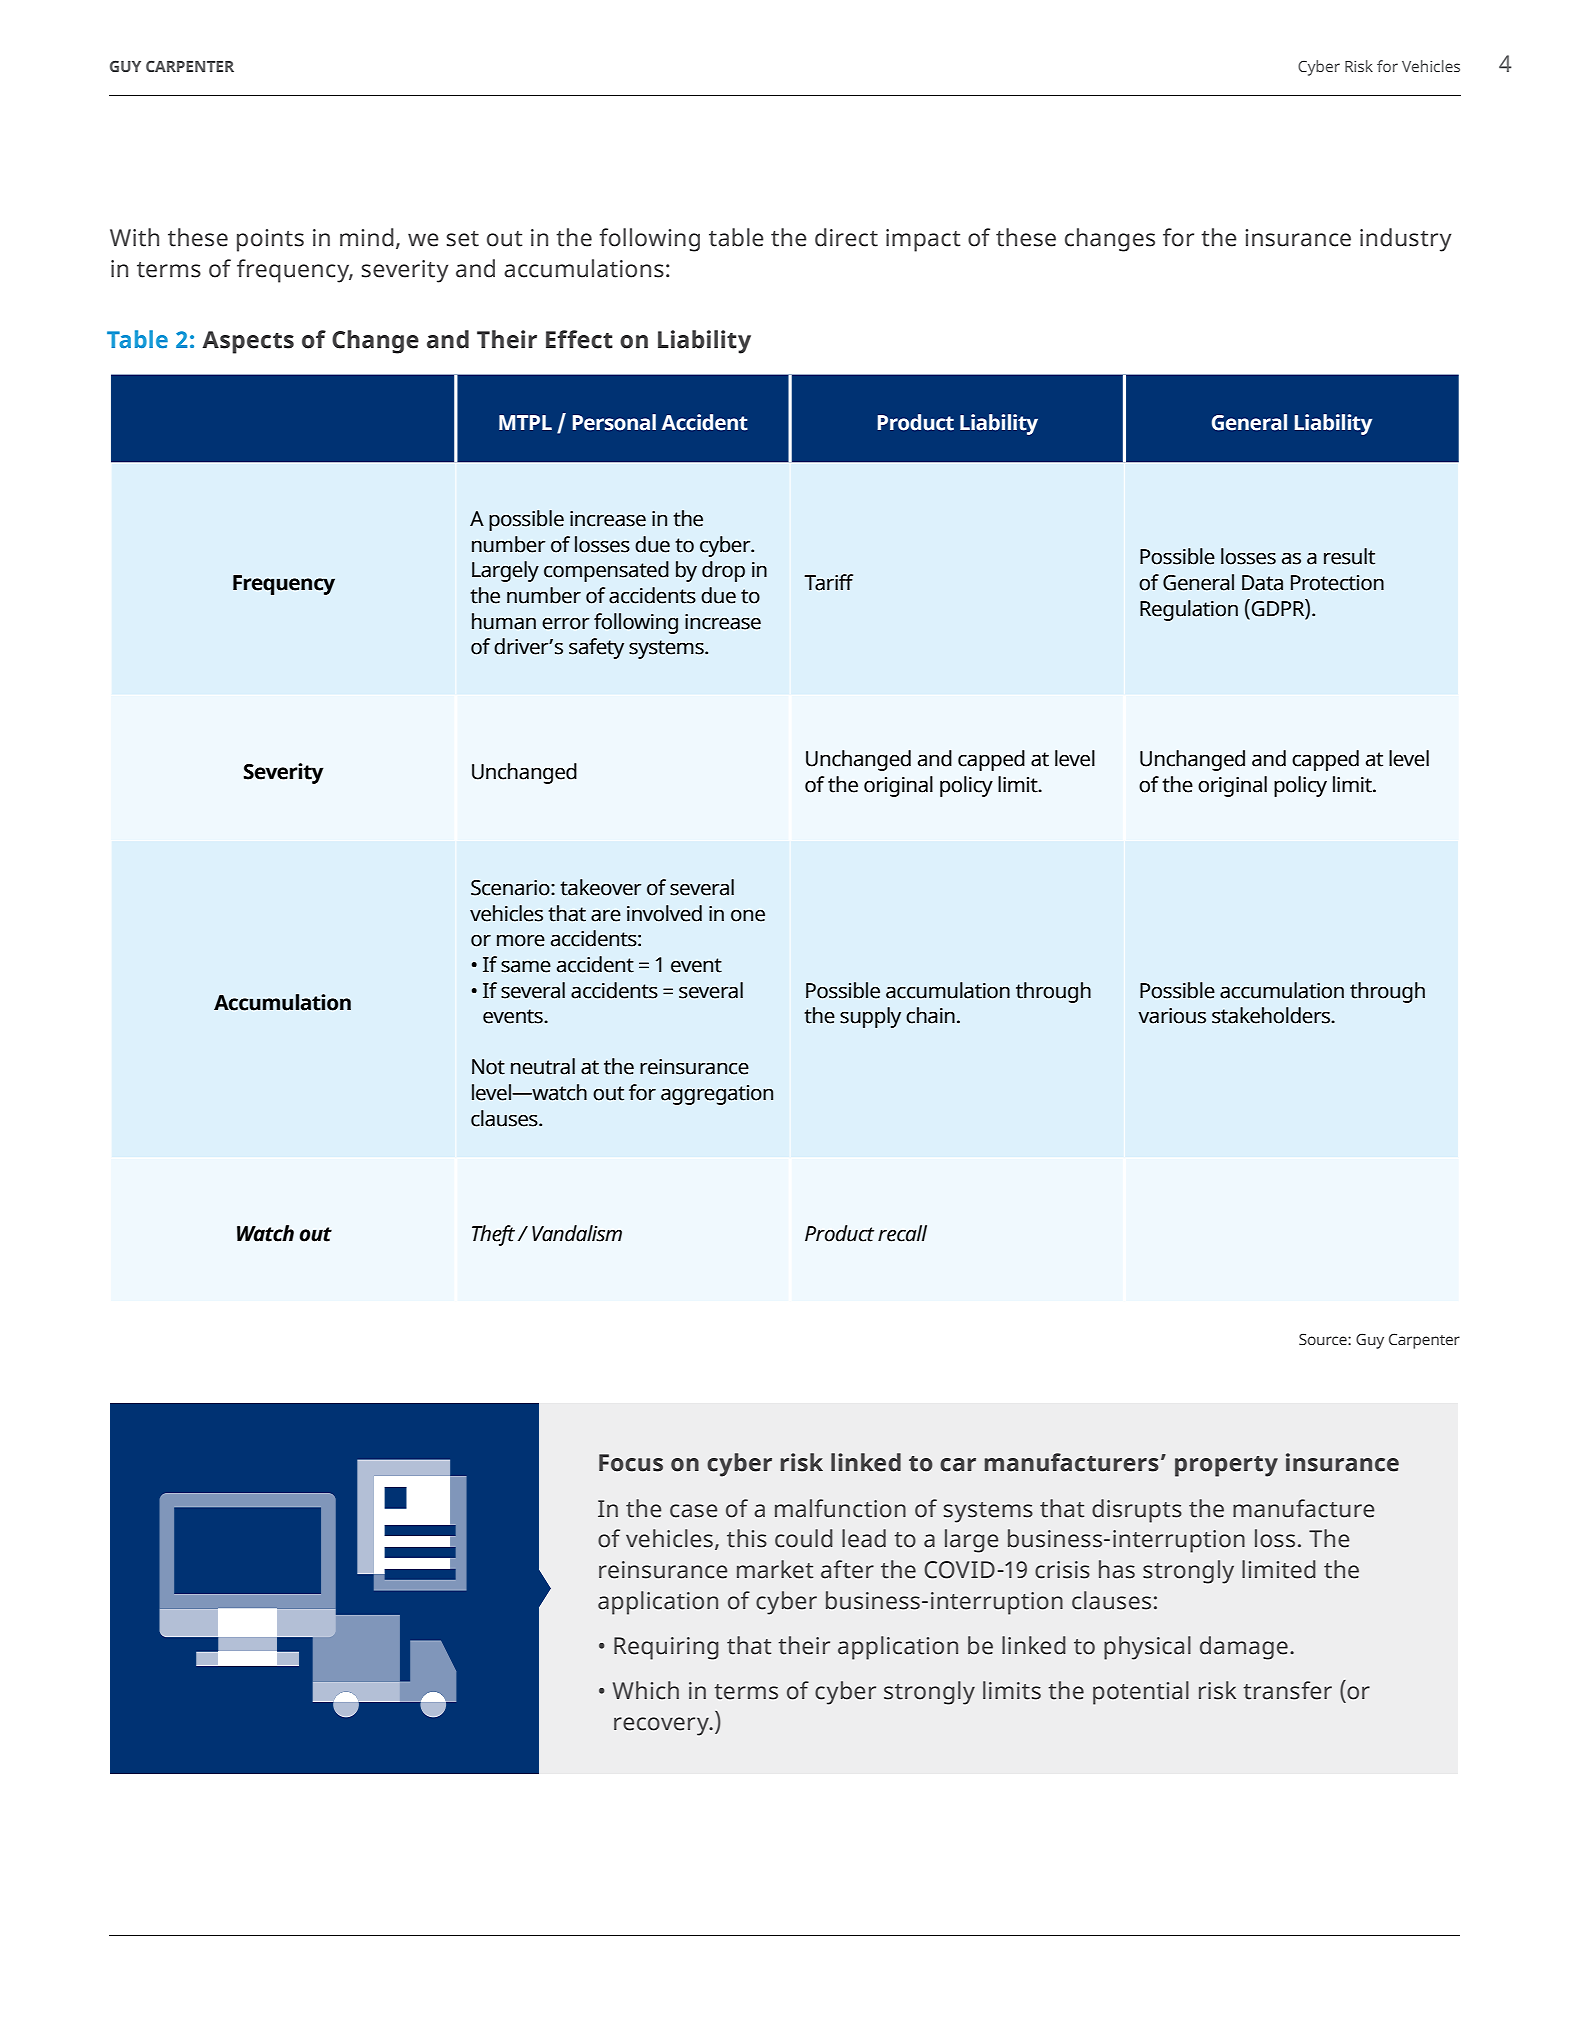 This document has height=2030, width=1569. I want to click on aggregation, so click(717, 1095).
